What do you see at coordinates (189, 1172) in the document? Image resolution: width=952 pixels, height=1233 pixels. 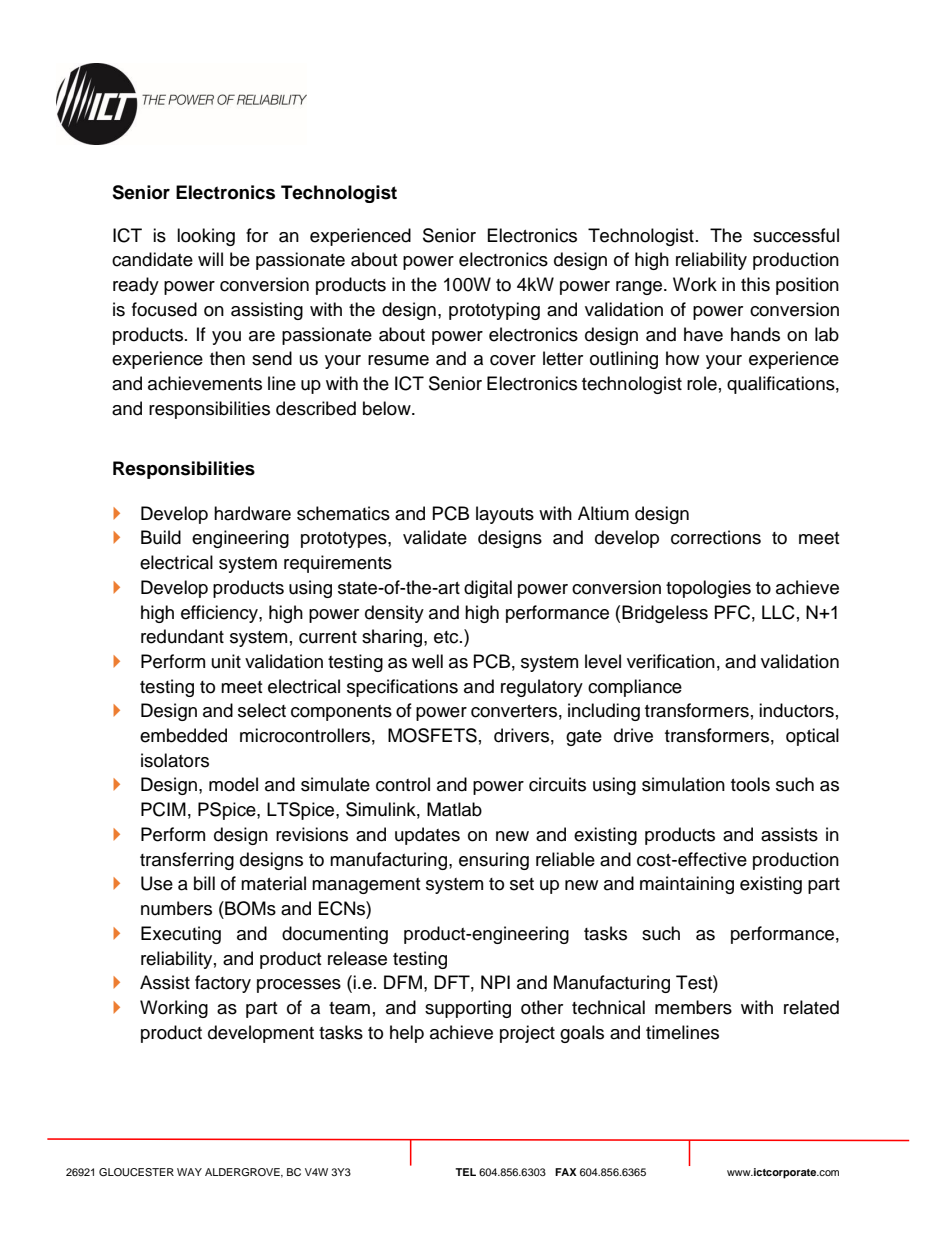 I see `WAY` at bounding box center [189, 1172].
